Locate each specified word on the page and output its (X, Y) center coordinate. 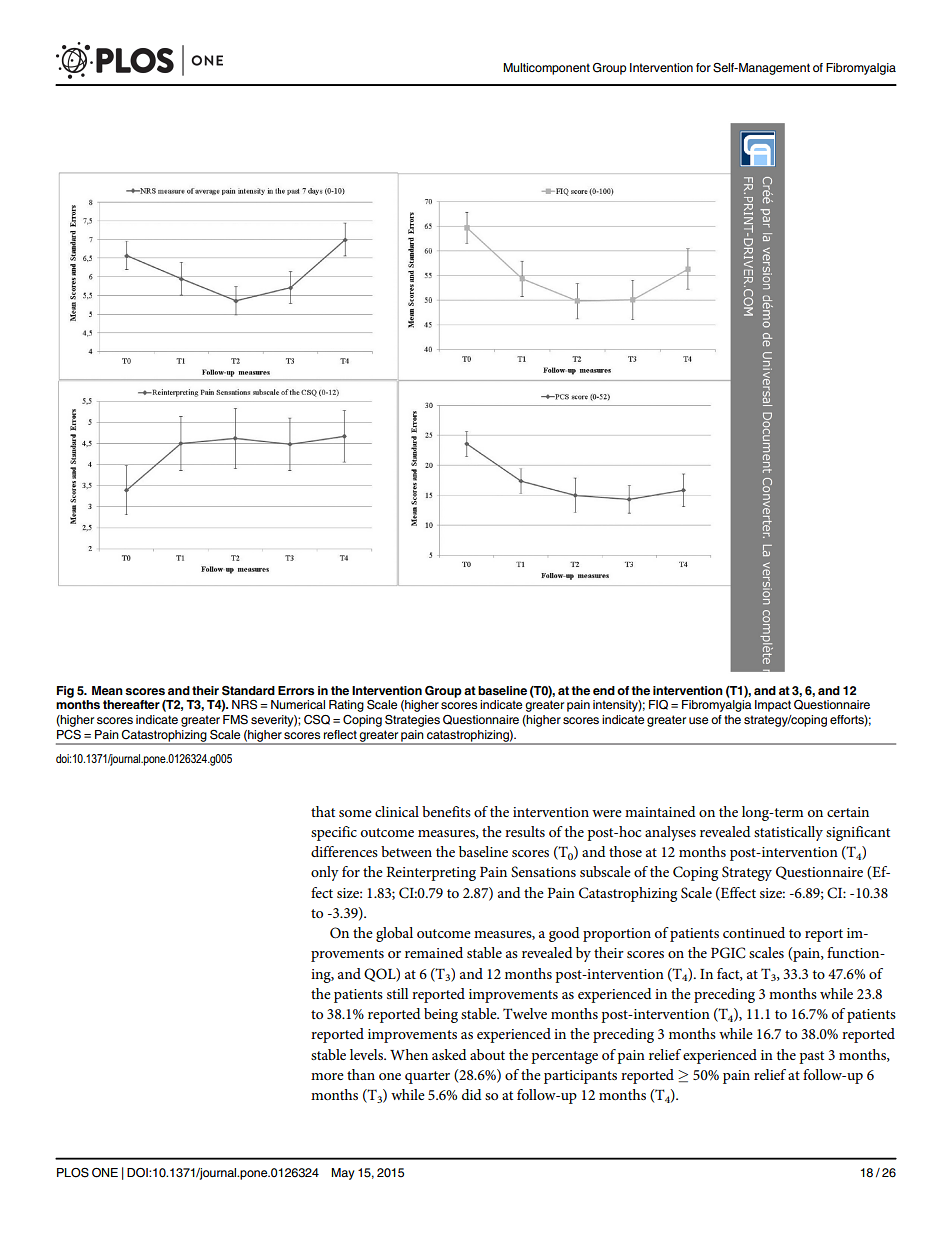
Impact (773, 706)
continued (754, 932)
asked (449, 1054)
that (323, 811)
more (327, 1076)
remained (434, 952)
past (811, 1057)
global (394, 934)
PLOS (73, 1173)
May (343, 1174)
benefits (446, 811)
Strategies (412, 721)
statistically (788, 833)
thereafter (131, 704)
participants (580, 1077)
